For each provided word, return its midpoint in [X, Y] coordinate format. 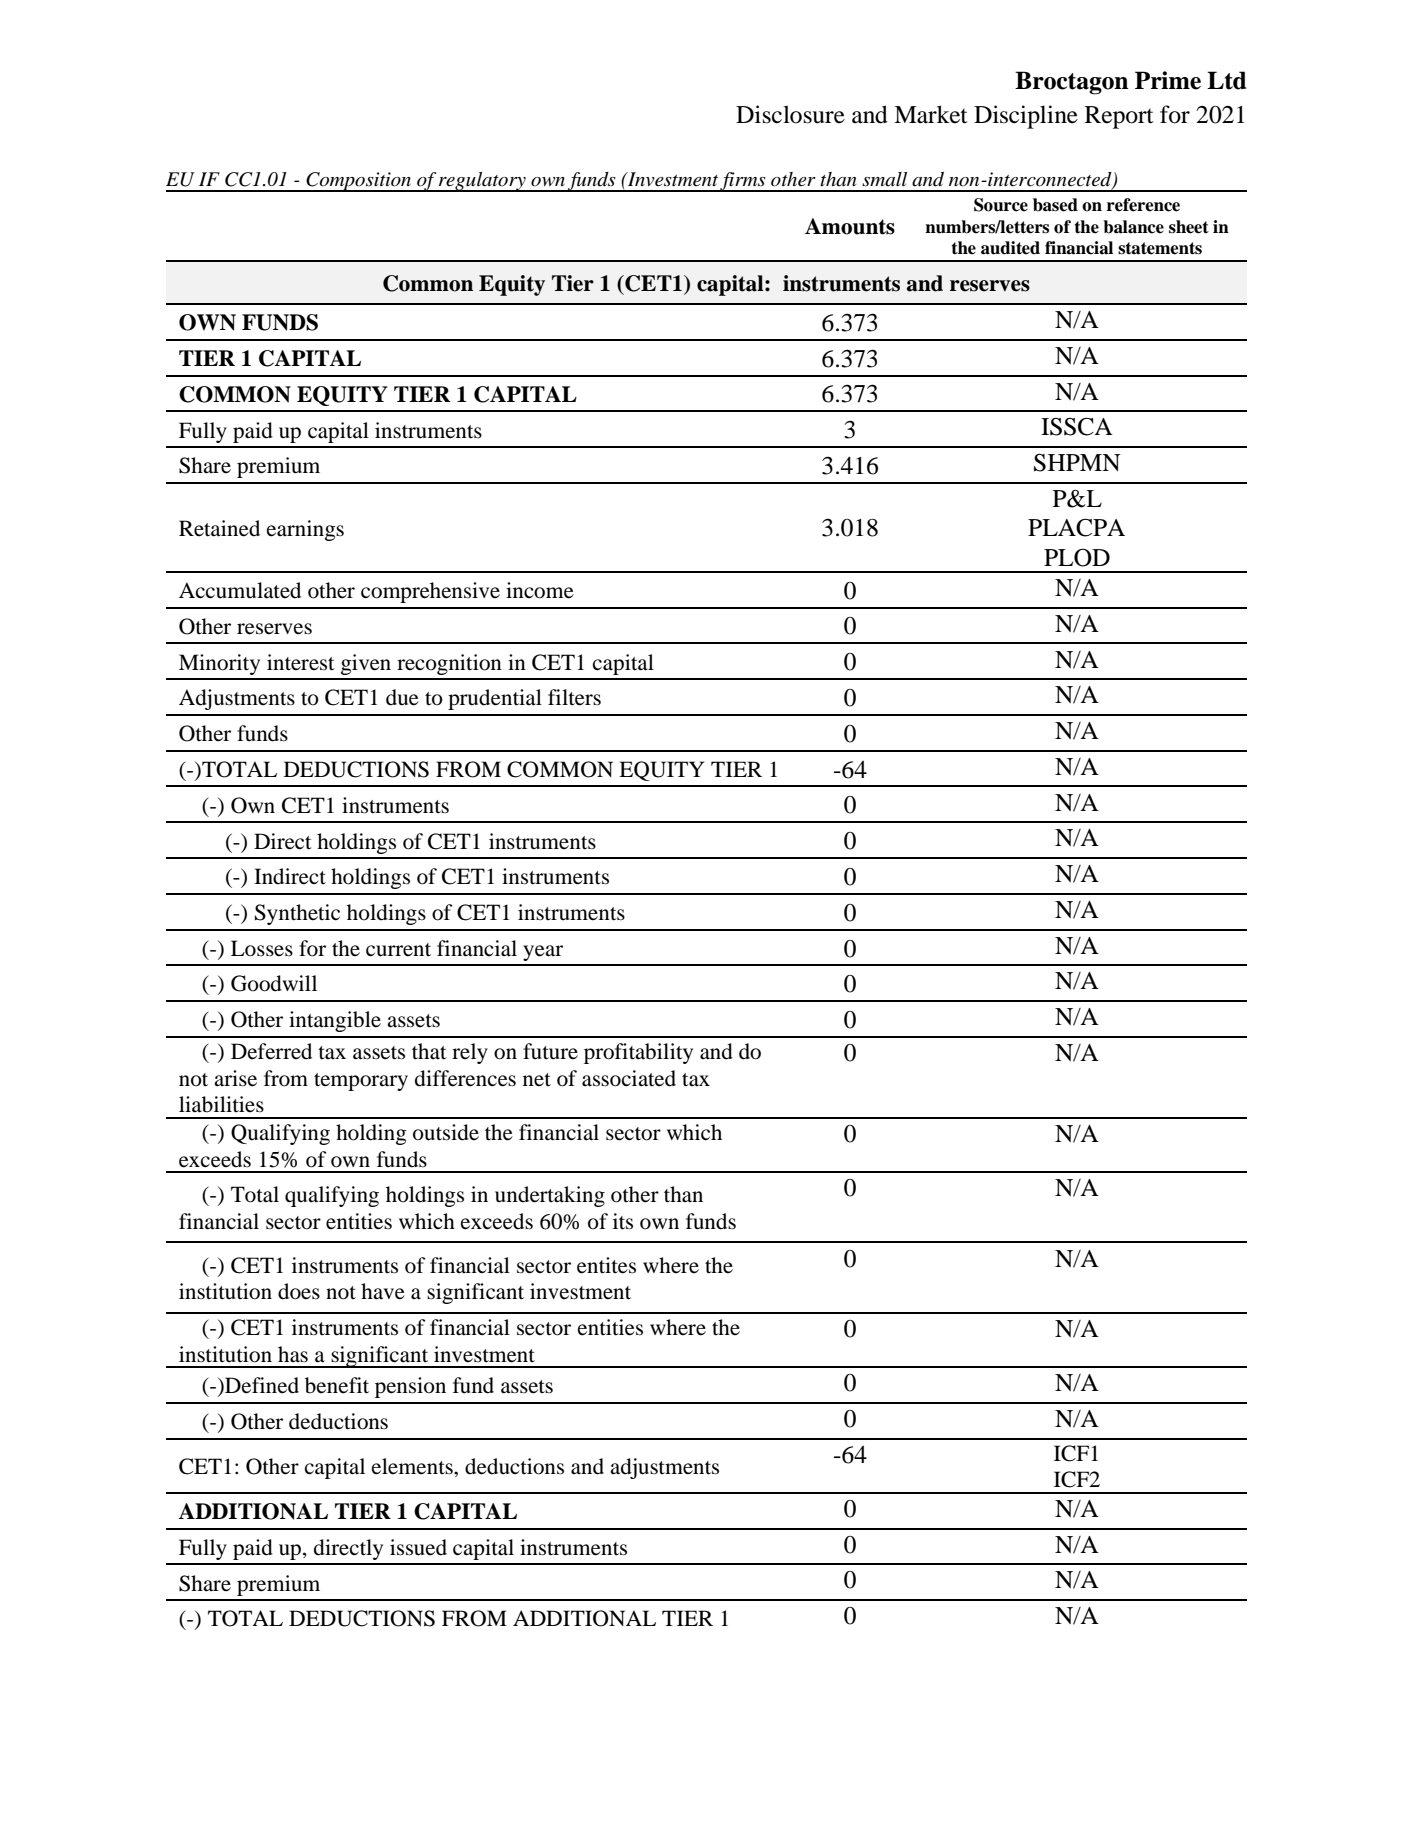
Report [1119, 117]
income [540, 590]
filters [574, 697]
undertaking [550, 1196]
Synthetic [297, 914]
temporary [361, 1082]
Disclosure [790, 114]
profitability [638, 1053]
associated [629, 1078]
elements [413, 1466]
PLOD [1077, 557]
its [623, 1221]
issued [418, 1547]
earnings [305, 530]
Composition [359, 182]
